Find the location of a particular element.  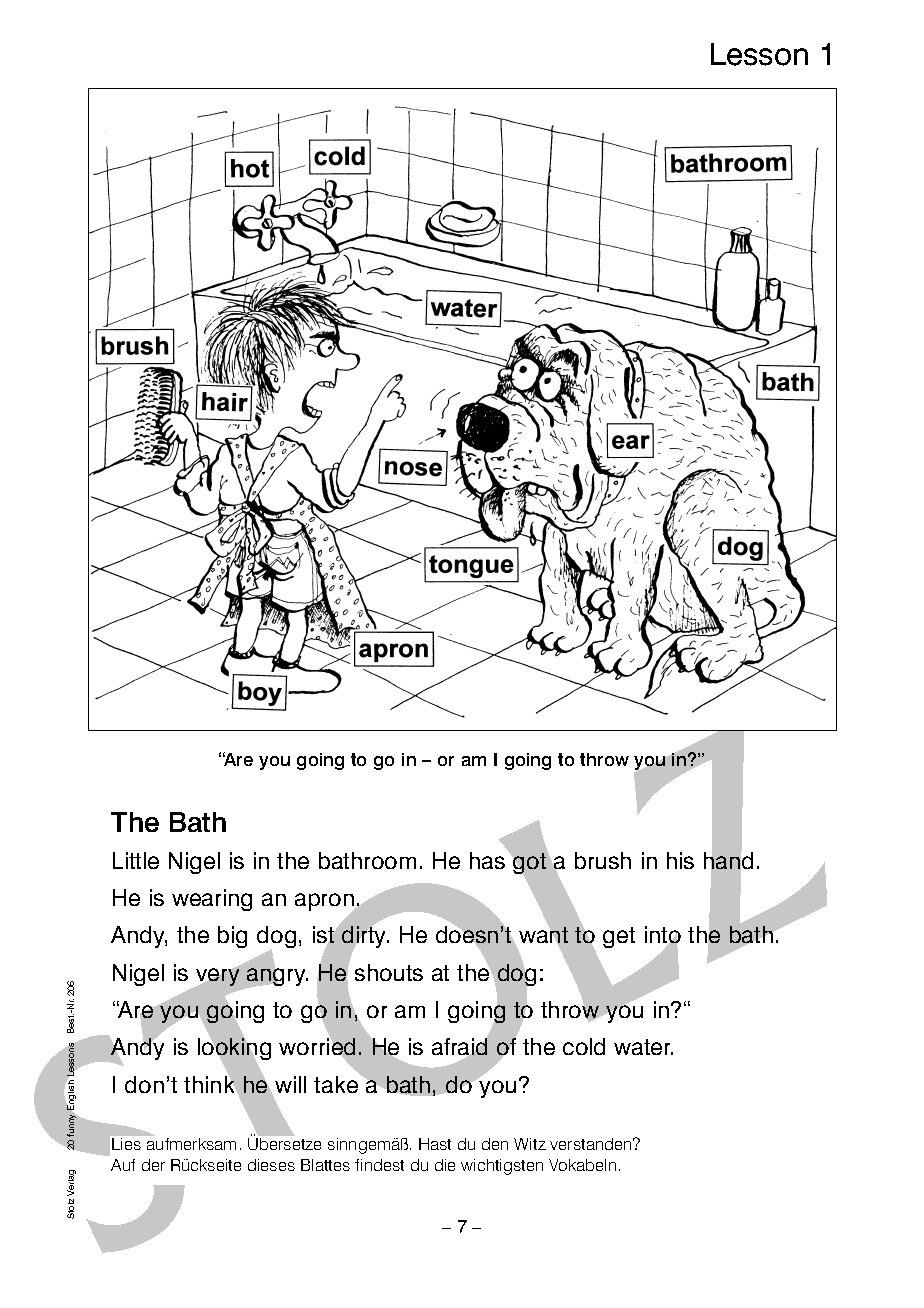

shouts is located at coordinates (389, 972).
